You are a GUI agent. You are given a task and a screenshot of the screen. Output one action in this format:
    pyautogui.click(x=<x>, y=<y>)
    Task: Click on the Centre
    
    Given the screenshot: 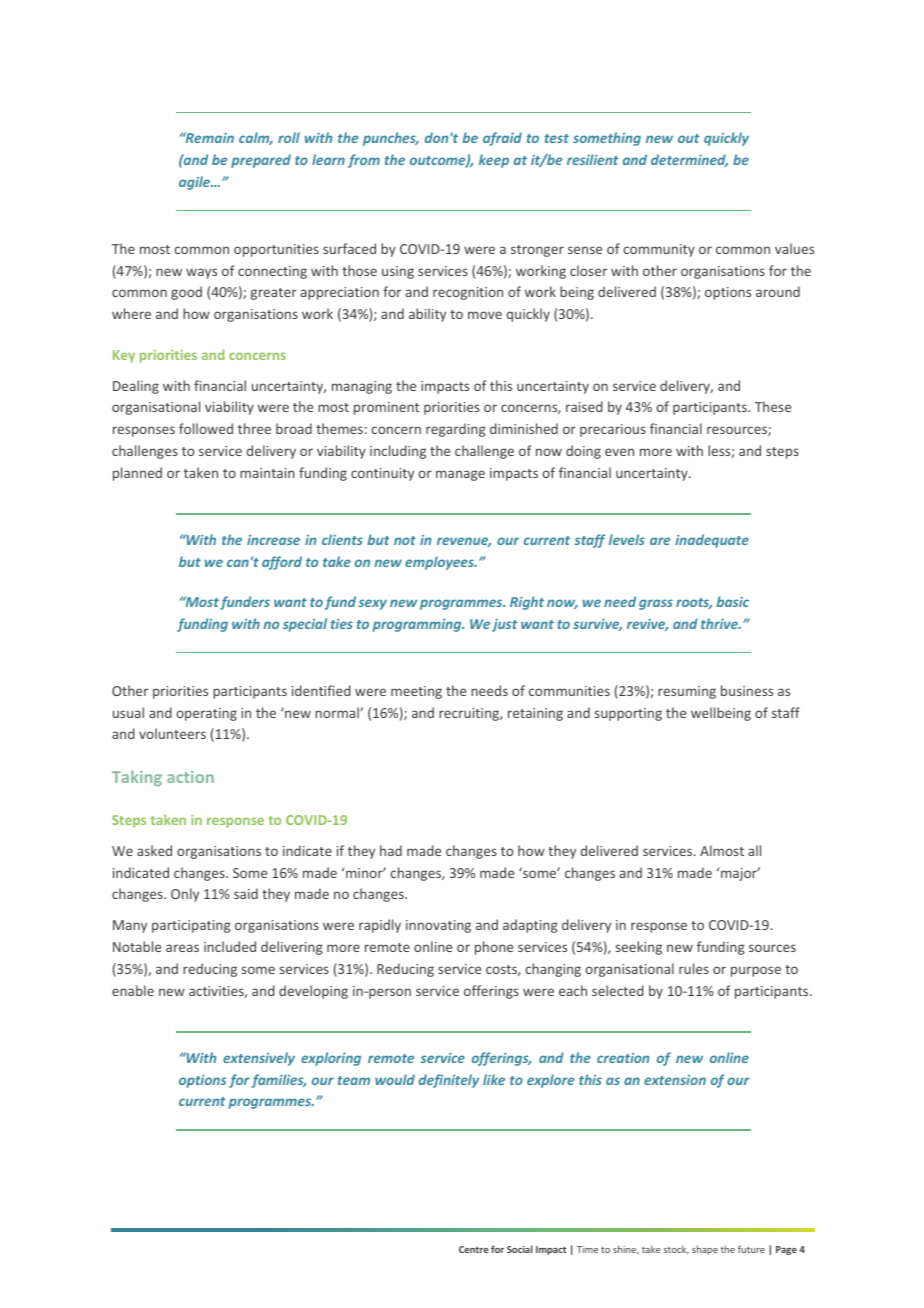 What is the action you would take?
    pyautogui.click(x=473, y=1249)
